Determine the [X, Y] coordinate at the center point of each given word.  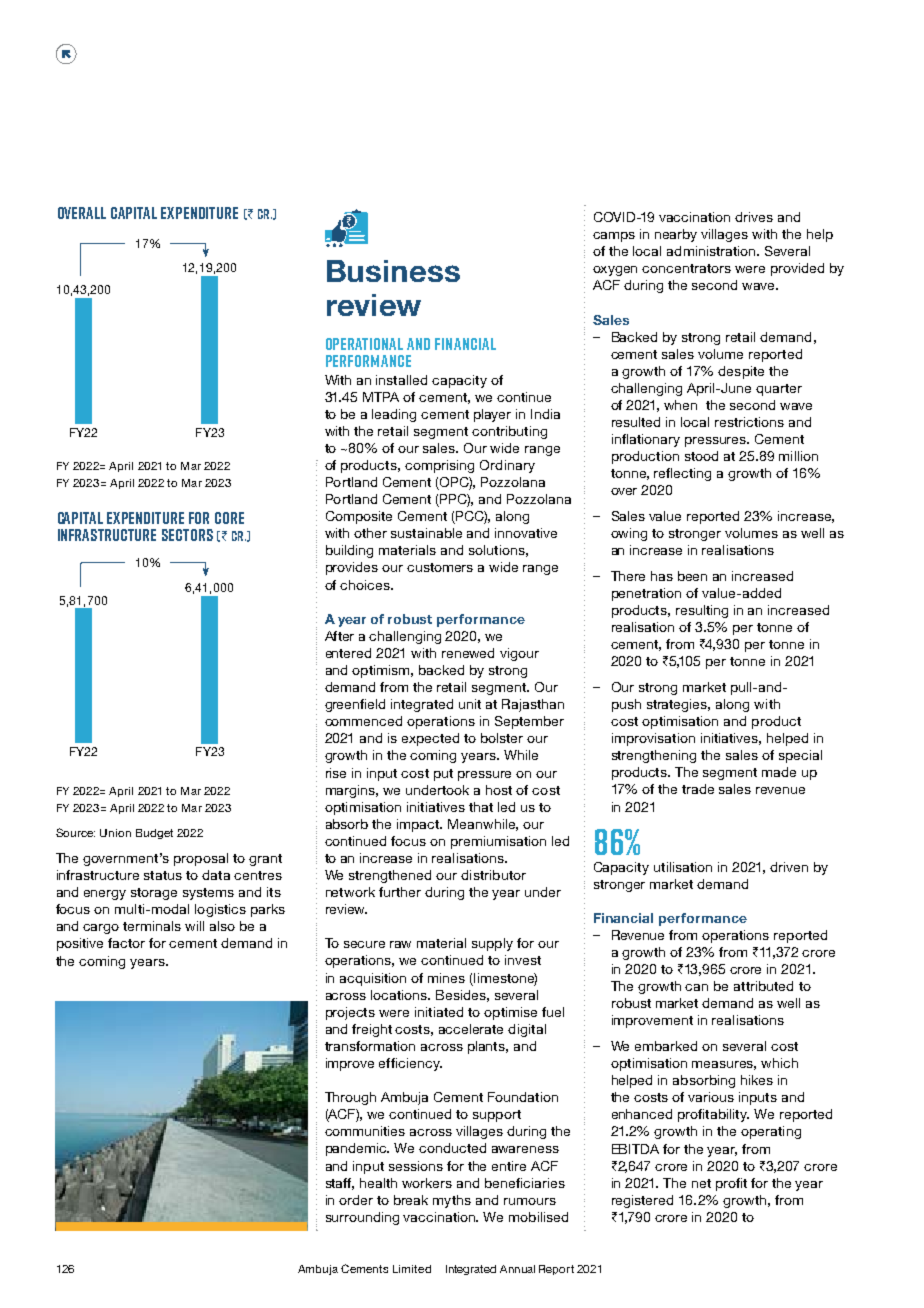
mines [446, 978]
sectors [187, 535]
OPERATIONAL [364, 344]
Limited [412, 1269]
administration [712, 251]
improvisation [653, 739]
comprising [439, 466]
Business [393, 271]
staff [340, 1184]
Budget [154, 834]
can [696, 987]
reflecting [682, 474]
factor [126, 943]
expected [430, 739]
